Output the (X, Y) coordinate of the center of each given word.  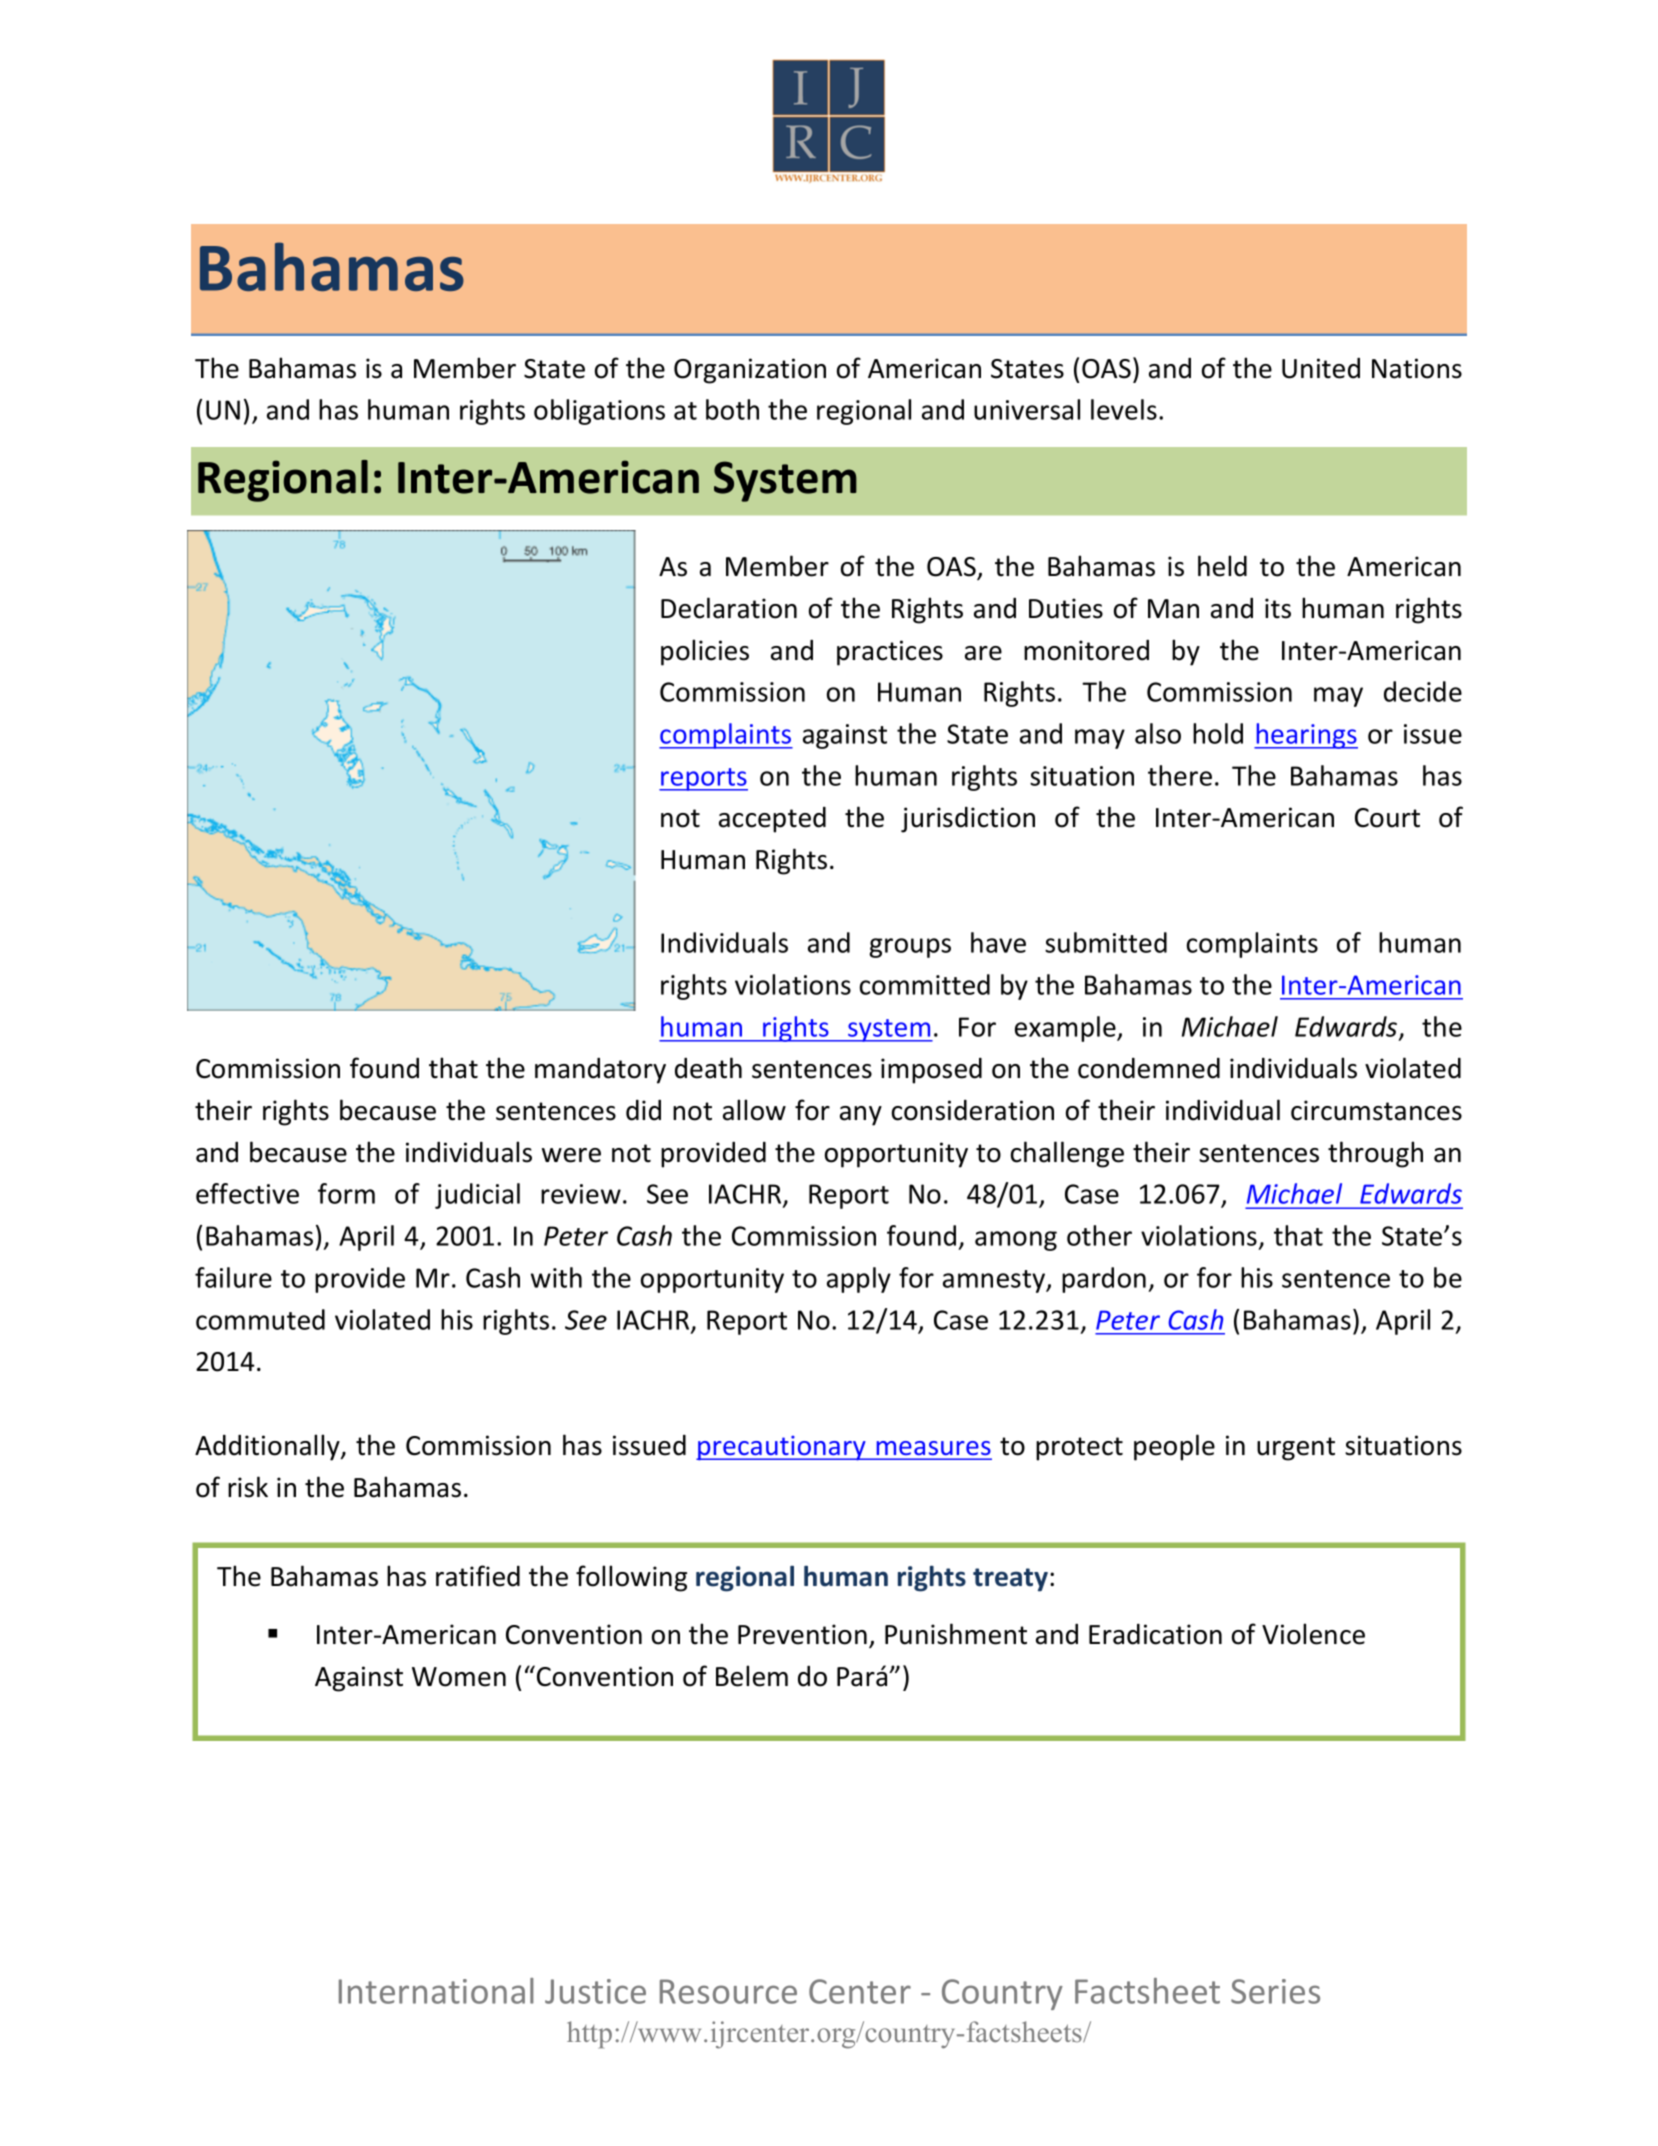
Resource (728, 1991)
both (732, 409)
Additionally (268, 1447)
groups (910, 948)
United (1321, 368)
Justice (595, 1991)
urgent (1296, 1449)
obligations (599, 412)
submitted (1106, 942)
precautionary (782, 1448)
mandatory (600, 1071)
